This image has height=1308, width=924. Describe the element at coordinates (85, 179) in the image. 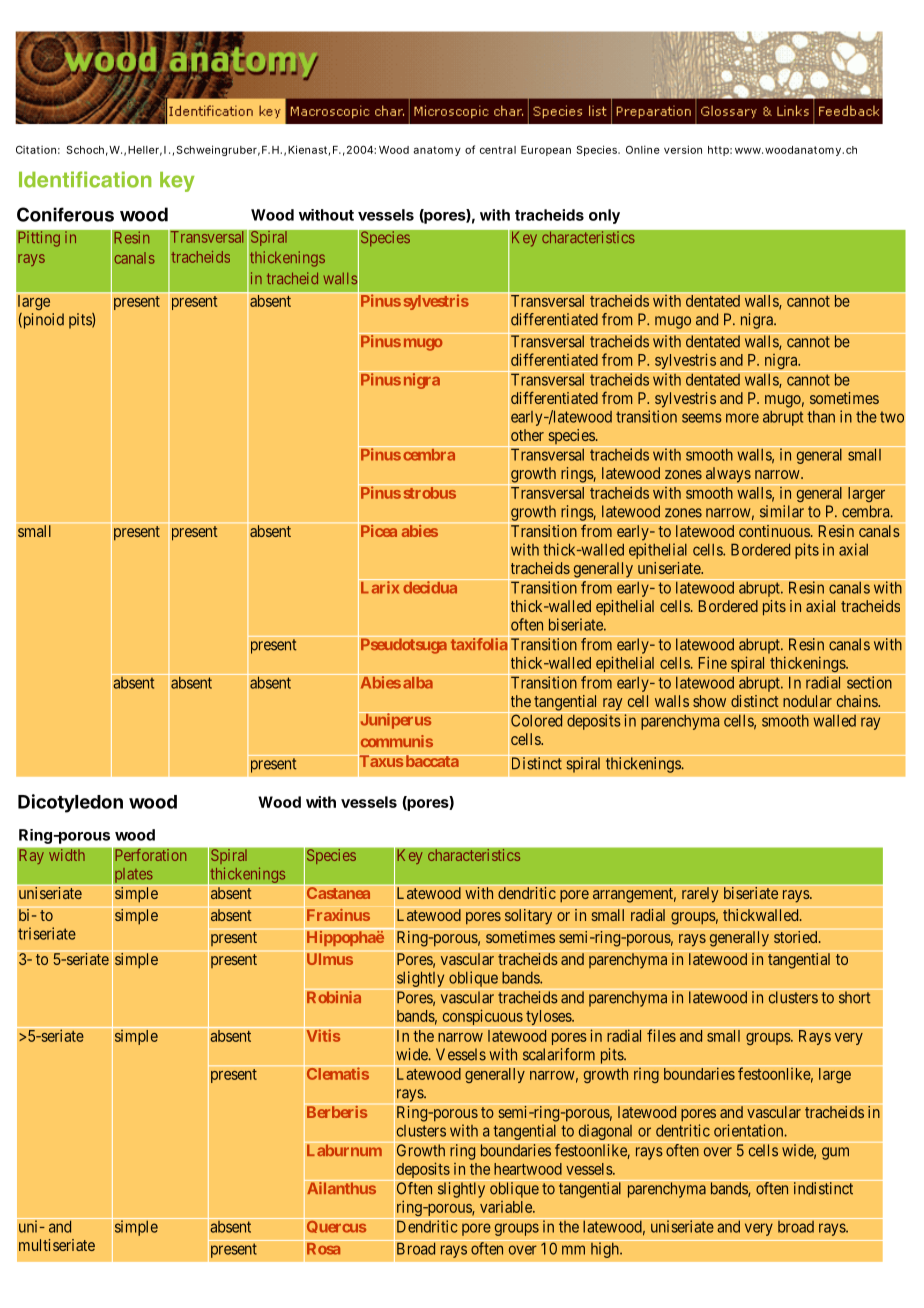

I see `Identification` at that location.
